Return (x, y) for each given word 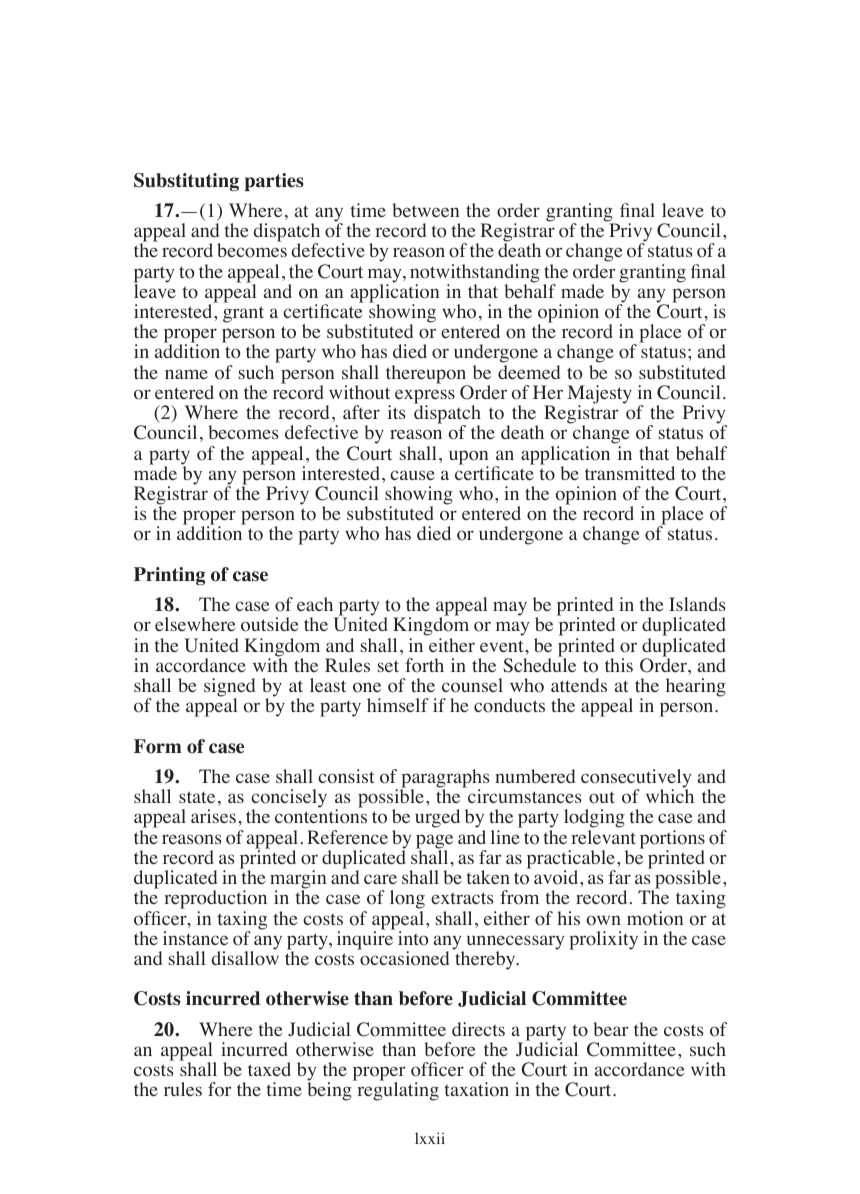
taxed (269, 1069)
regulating (398, 1091)
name (186, 374)
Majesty (600, 395)
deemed (529, 372)
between (425, 210)
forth (424, 665)
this (619, 665)
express (425, 397)
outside (269, 624)
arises (213, 816)
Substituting (186, 182)
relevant (603, 837)
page (434, 842)
